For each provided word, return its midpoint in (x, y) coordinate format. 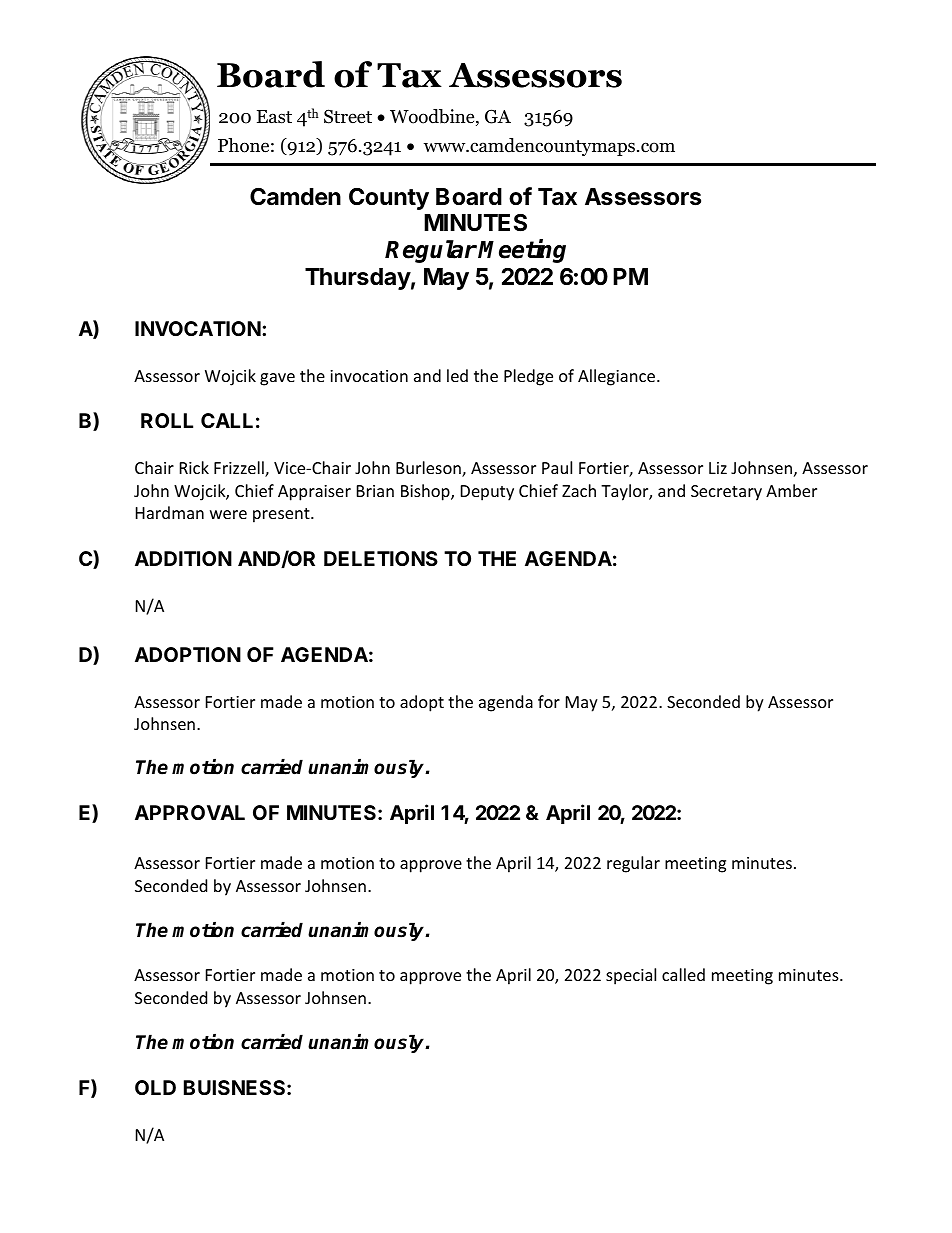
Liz (718, 468)
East (274, 117)
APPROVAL (190, 812)
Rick (194, 467)
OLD (155, 1087)
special (631, 976)
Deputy (487, 493)
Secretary (726, 493)
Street (348, 116)
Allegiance (616, 377)
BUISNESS (236, 1087)
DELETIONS (381, 558)
